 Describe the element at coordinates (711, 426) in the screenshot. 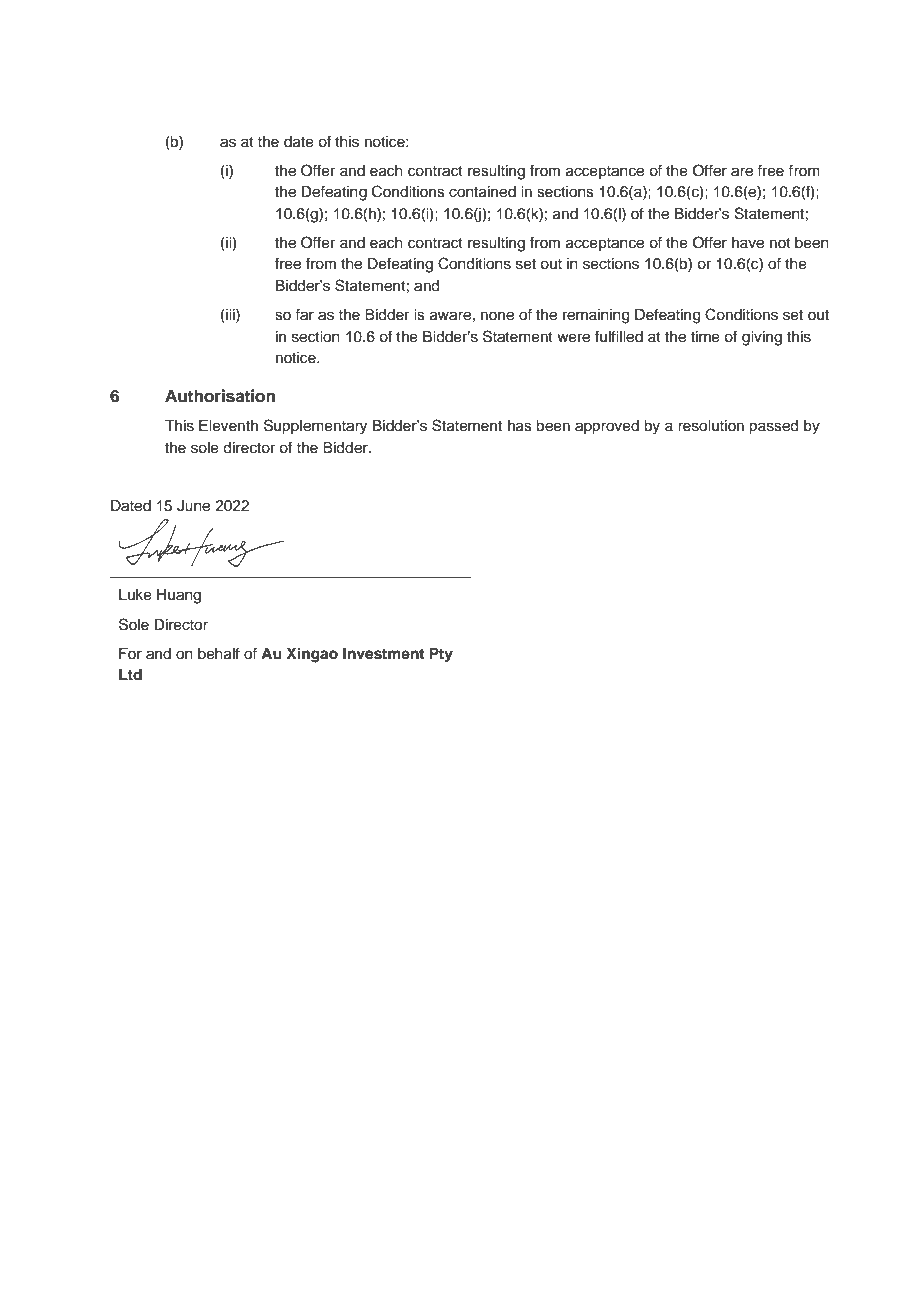

I see `resolution` at that location.
